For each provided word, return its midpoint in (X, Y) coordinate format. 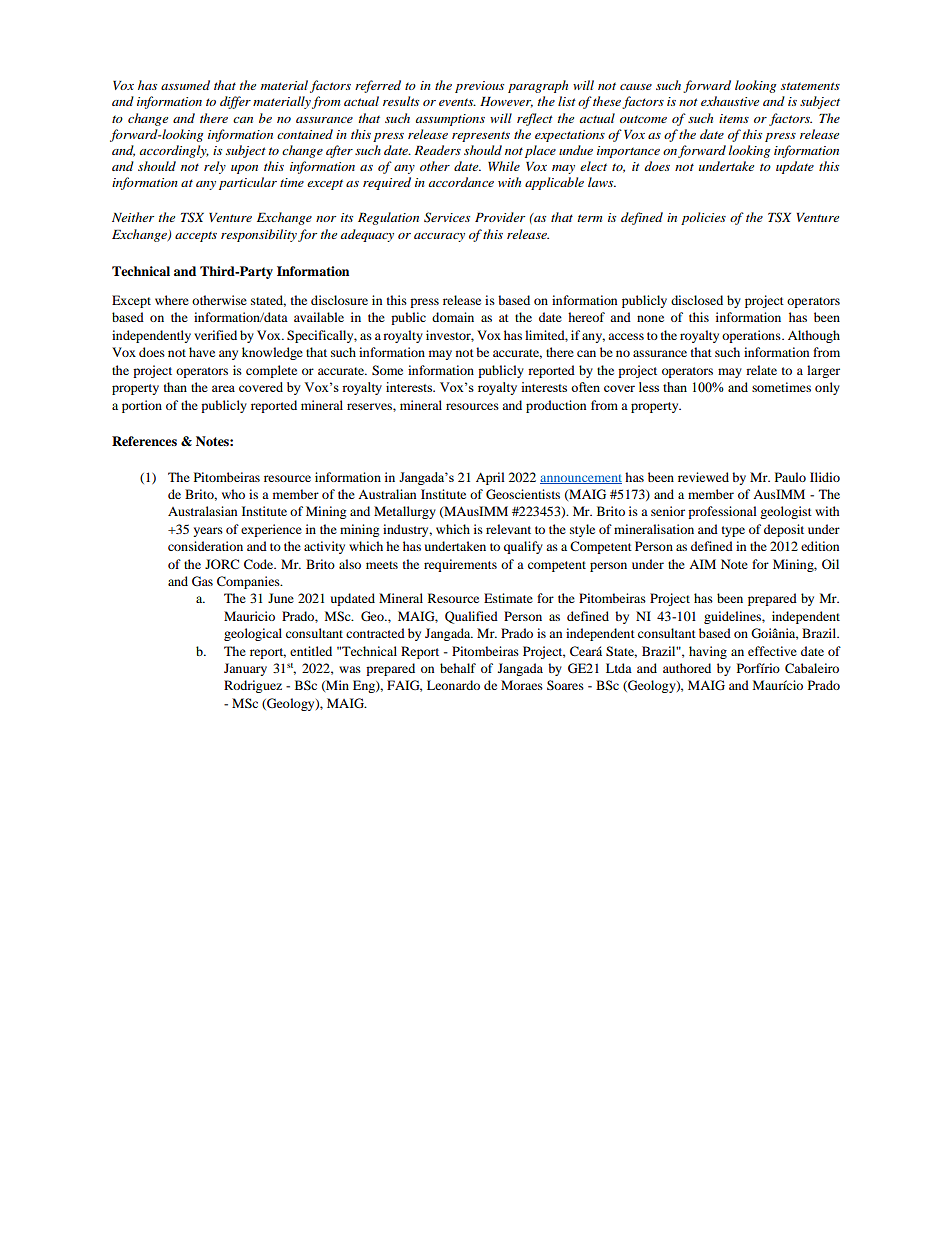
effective (772, 651)
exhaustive (730, 101)
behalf (458, 668)
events (457, 102)
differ (235, 102)
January (245, 669)
